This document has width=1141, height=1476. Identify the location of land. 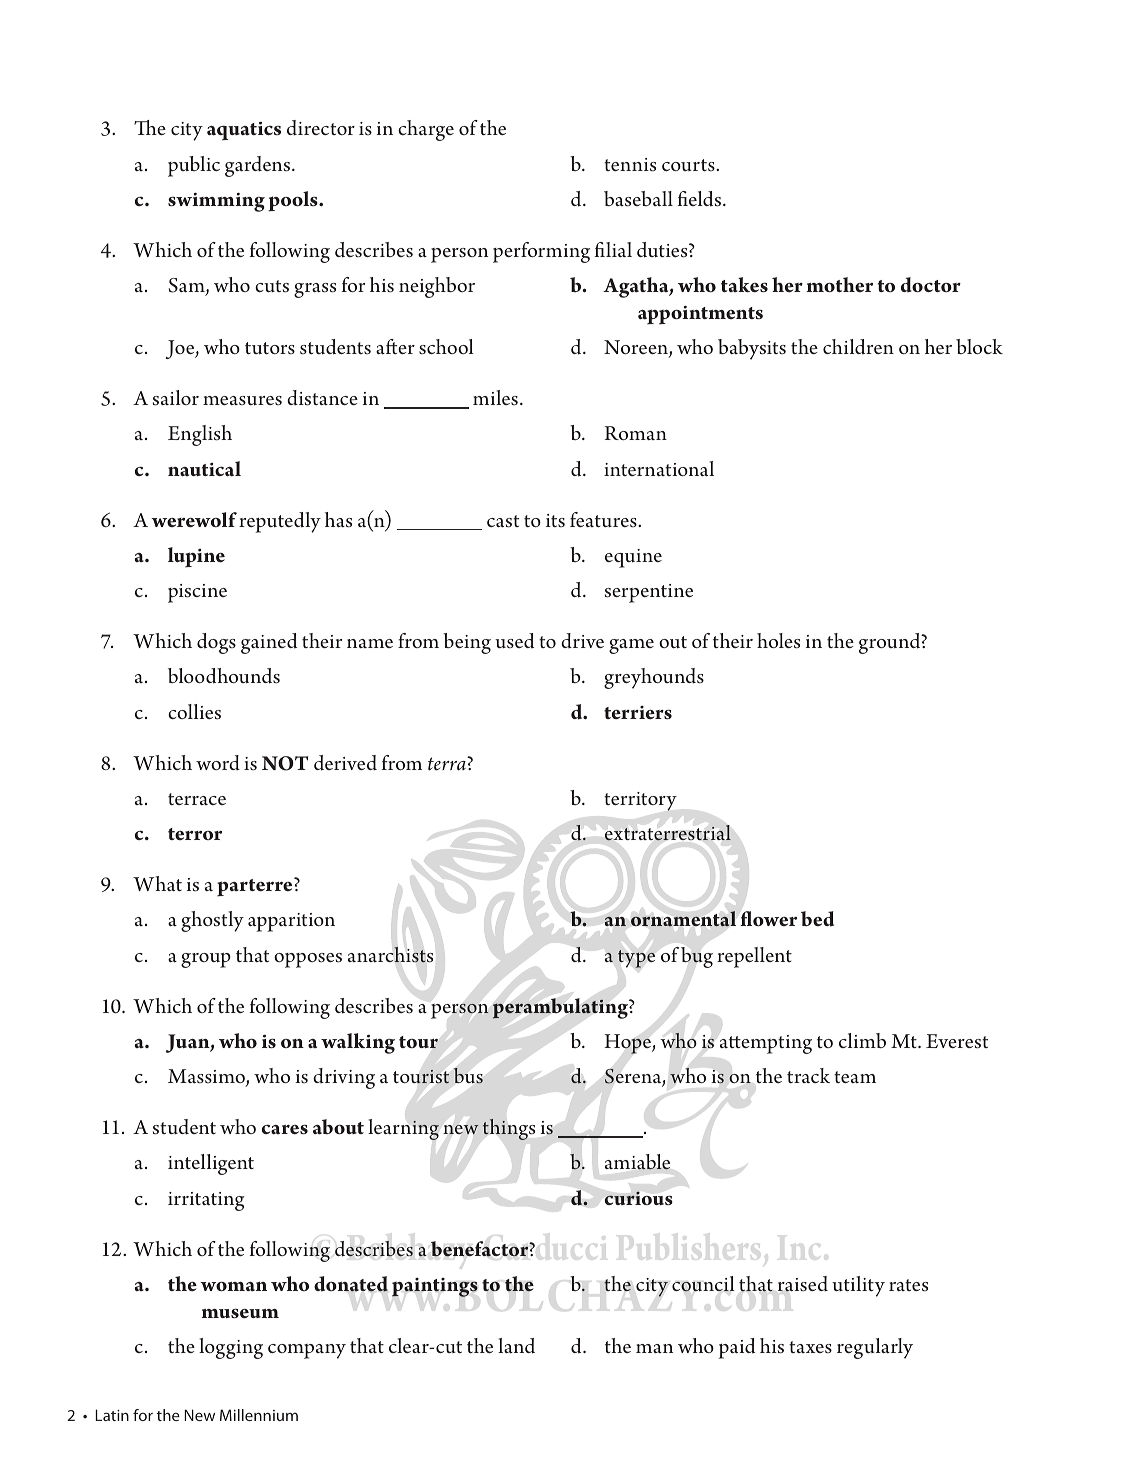
(516, 1346).
